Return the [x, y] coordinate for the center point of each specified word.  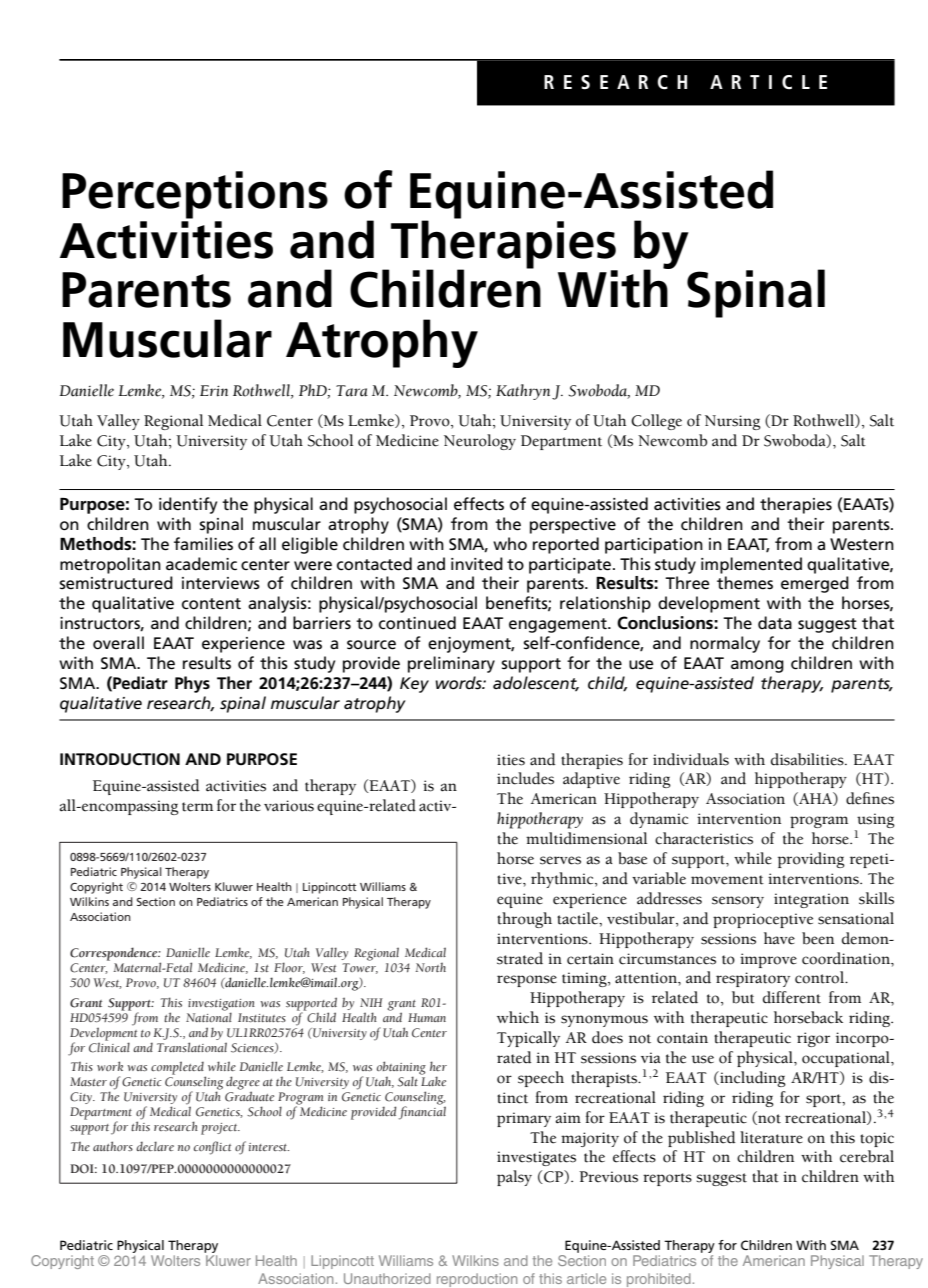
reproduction [477, 1280]
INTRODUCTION [120, 759]
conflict [212, 1148]
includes [525, 778]
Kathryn [524, 392]
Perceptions [195, 195]
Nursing [733, 422]
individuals [691, 759]
